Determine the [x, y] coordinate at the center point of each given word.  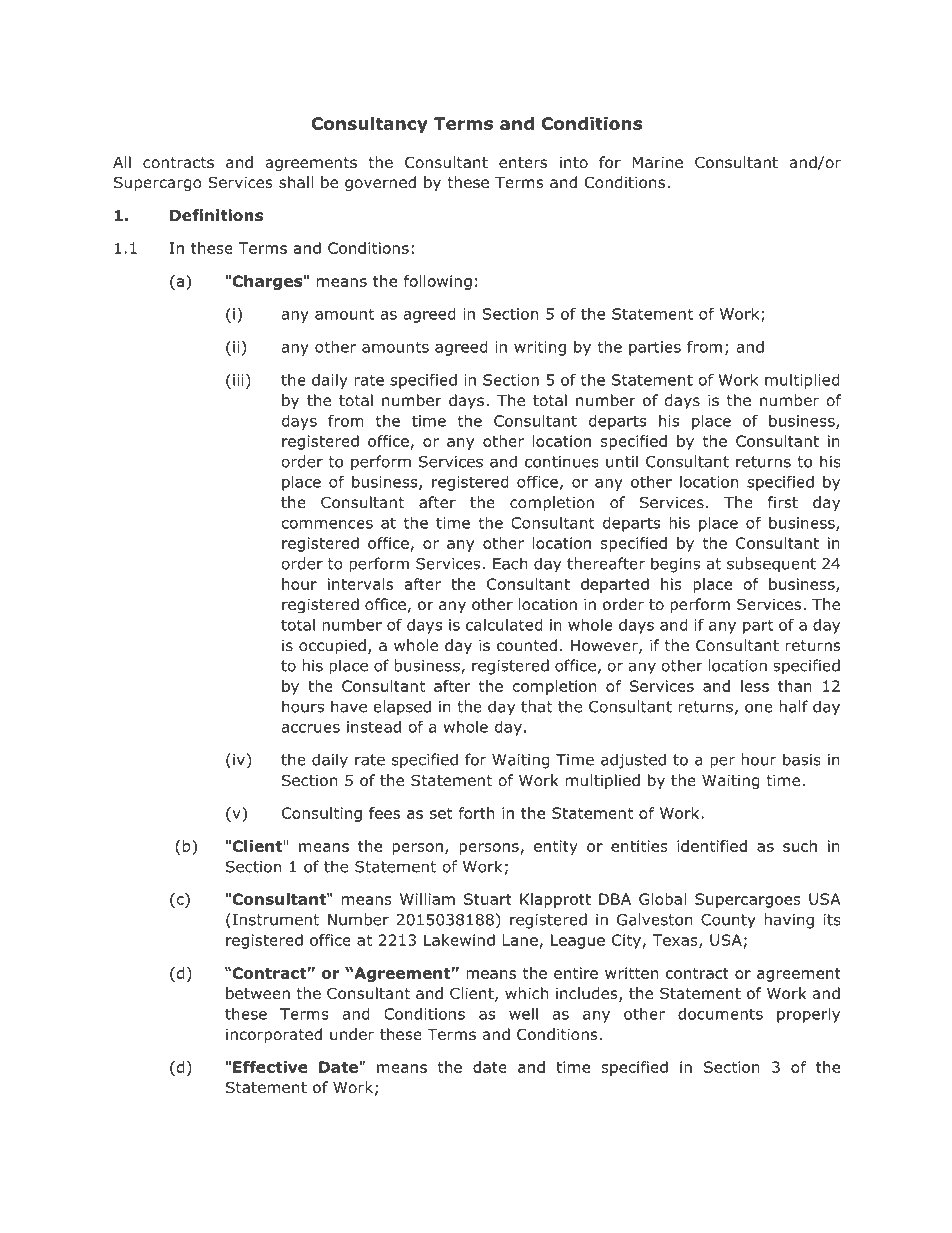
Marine [657, 162]
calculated [504, 625]
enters [523, 162]
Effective [270, 1067]
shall [296, 182]
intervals [360, 584]
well [523, 1014]
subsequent [771, 565]
